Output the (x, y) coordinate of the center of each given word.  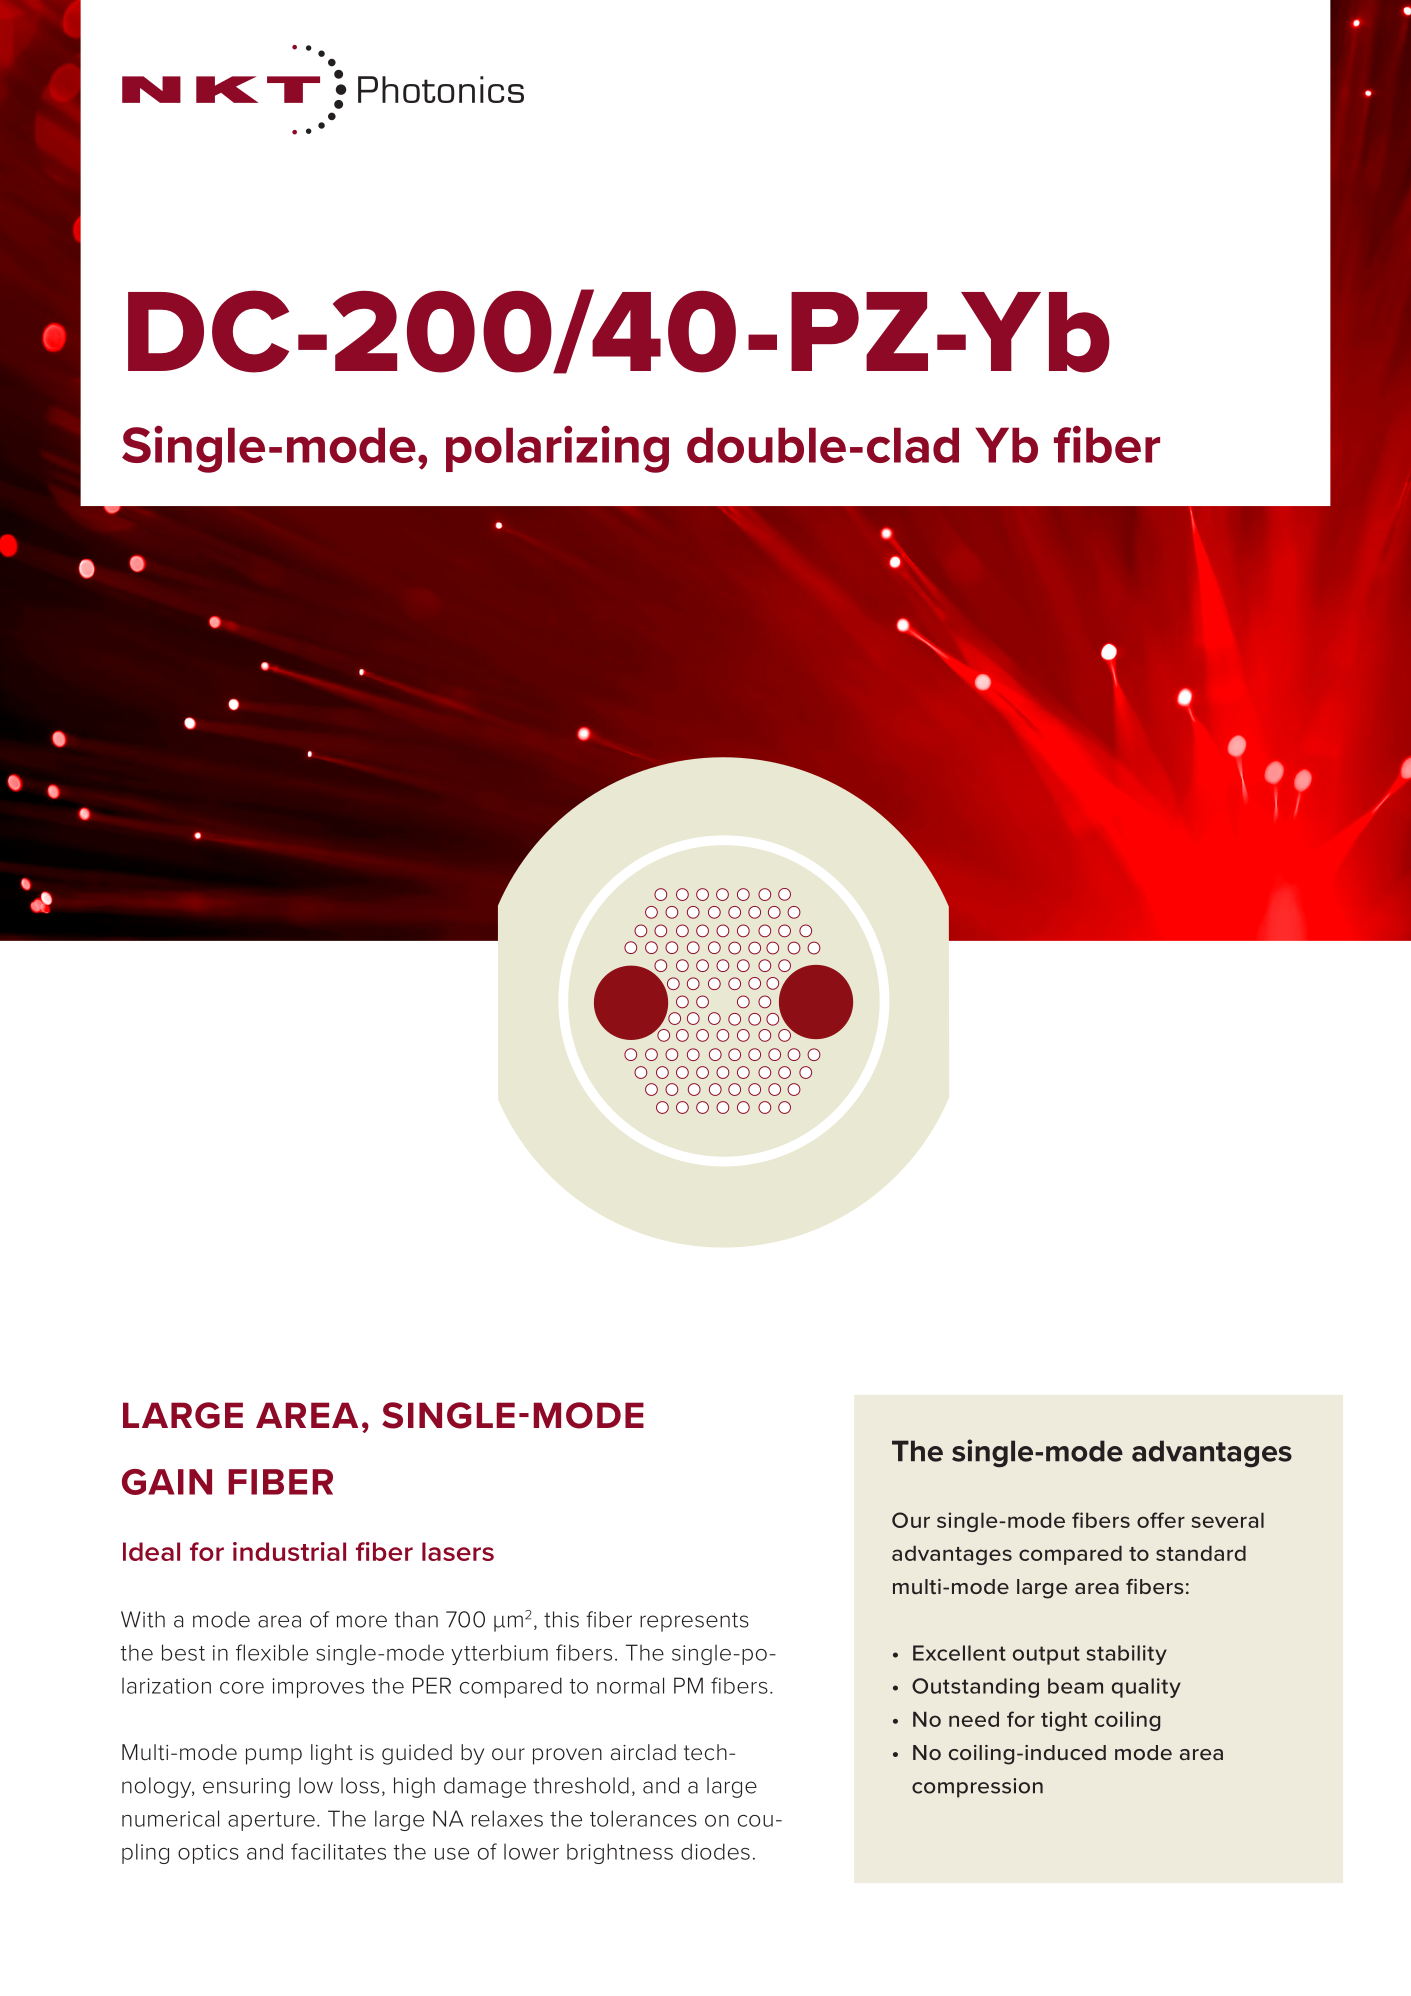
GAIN (167, 1482)
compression (977, 1788)
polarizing (557, 449)
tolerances (643, 1818)
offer (1161, 1520)
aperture (271, 1821)
